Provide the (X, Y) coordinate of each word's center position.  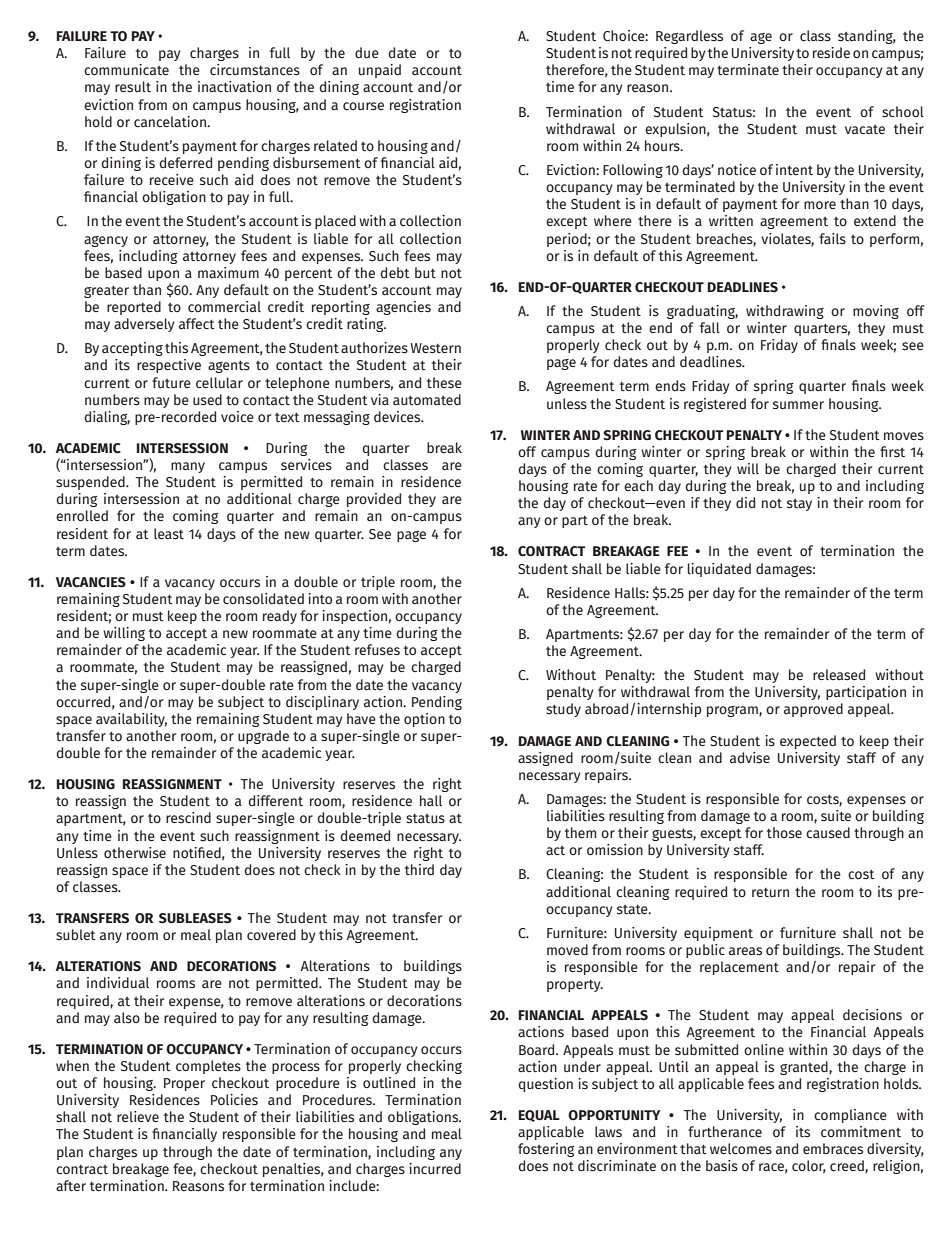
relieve (138, 1116)
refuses (377, 650)
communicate (126, 69)
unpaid (380, 71)
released (839, 674)
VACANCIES (91, 582)
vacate (865, 129)
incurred (435, 1168)
